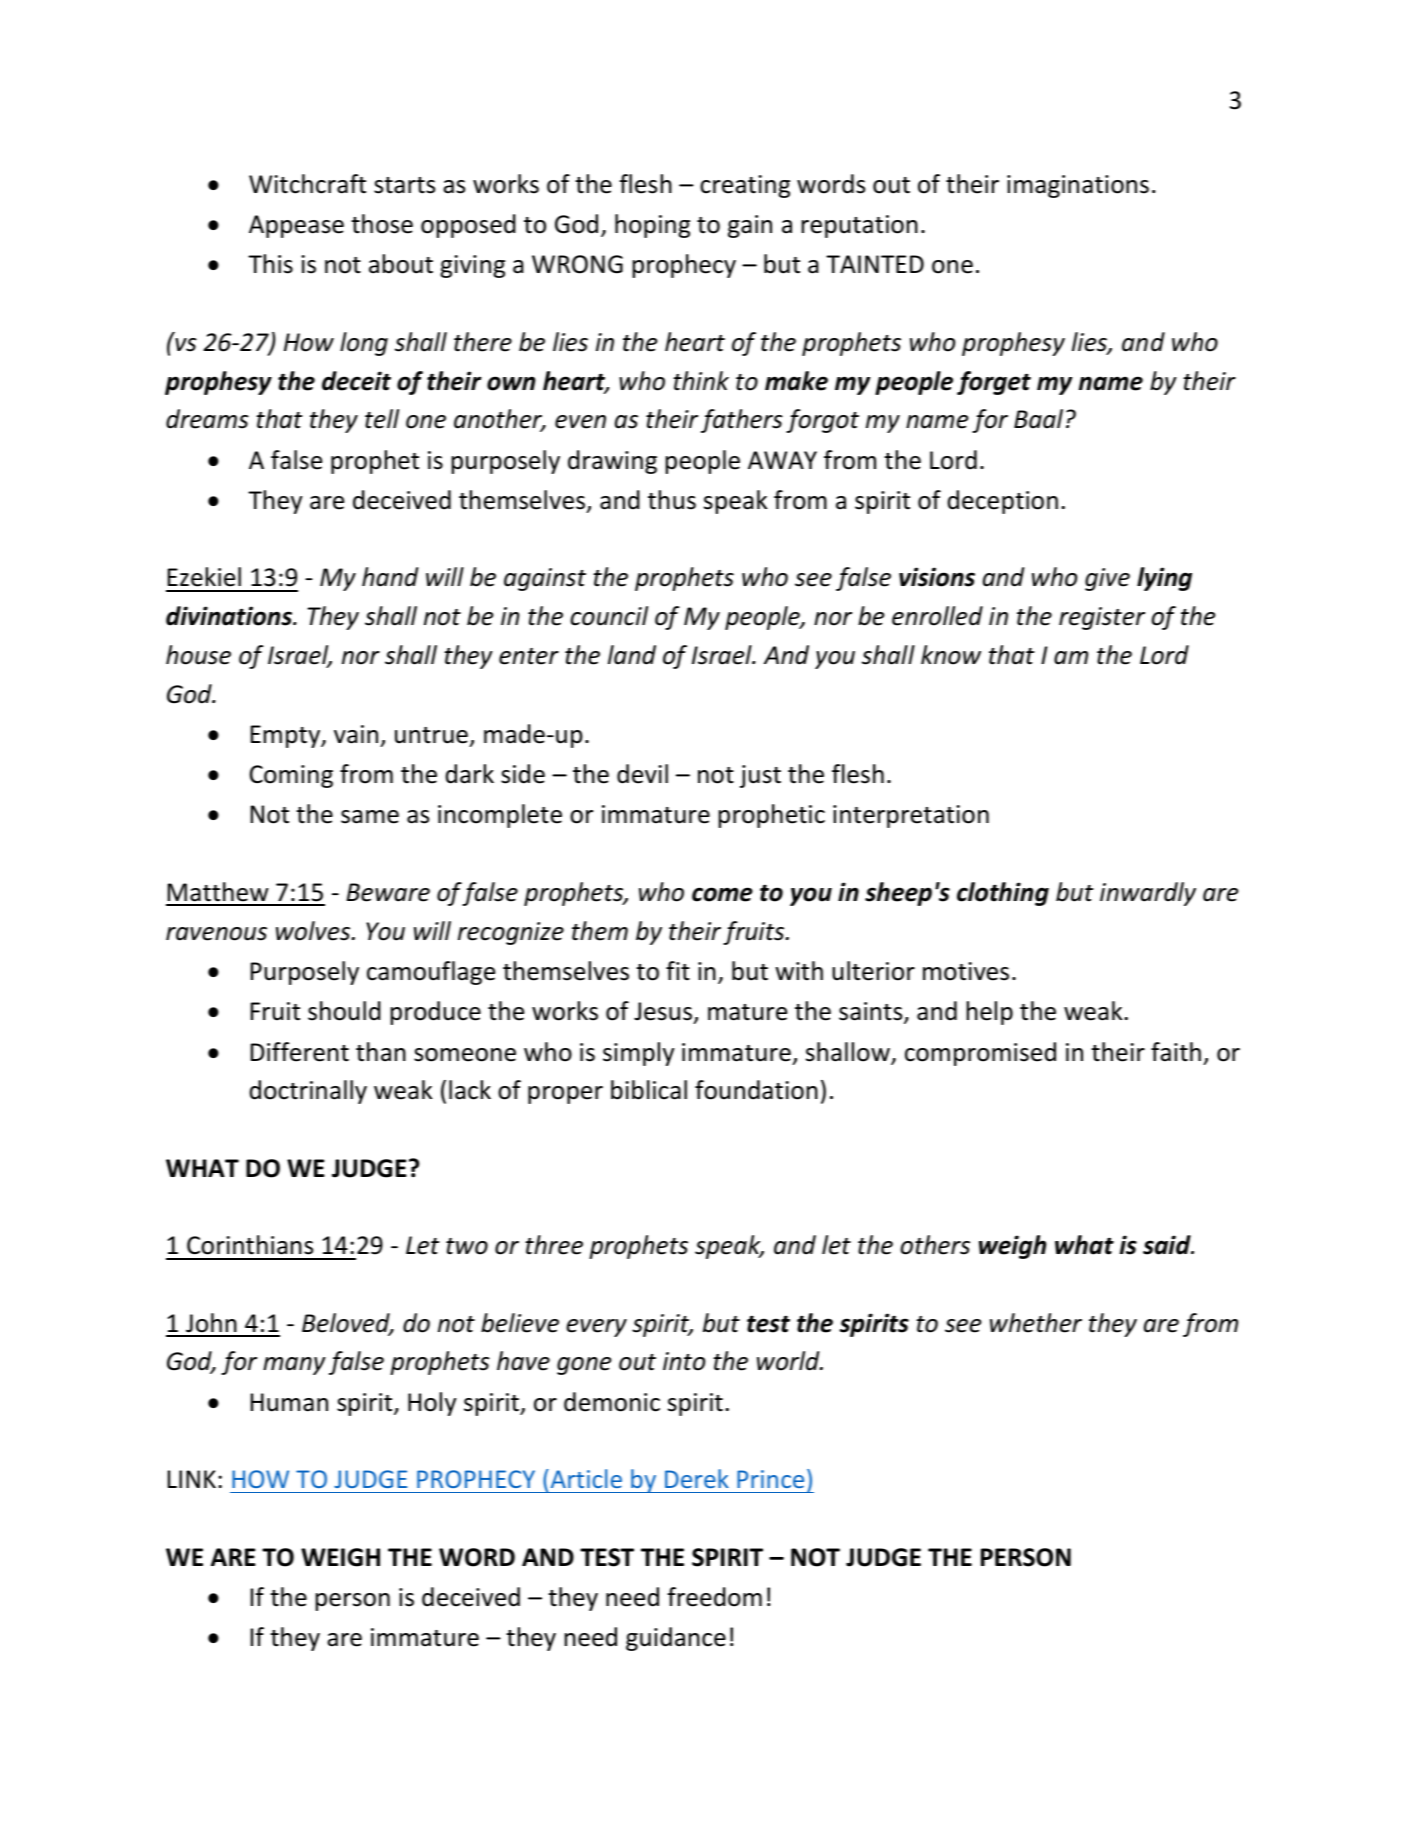  What do you see at coordinates (1078, 186) in the screenshot?
I see `imaginations` at bounding box center [1078, 186].
